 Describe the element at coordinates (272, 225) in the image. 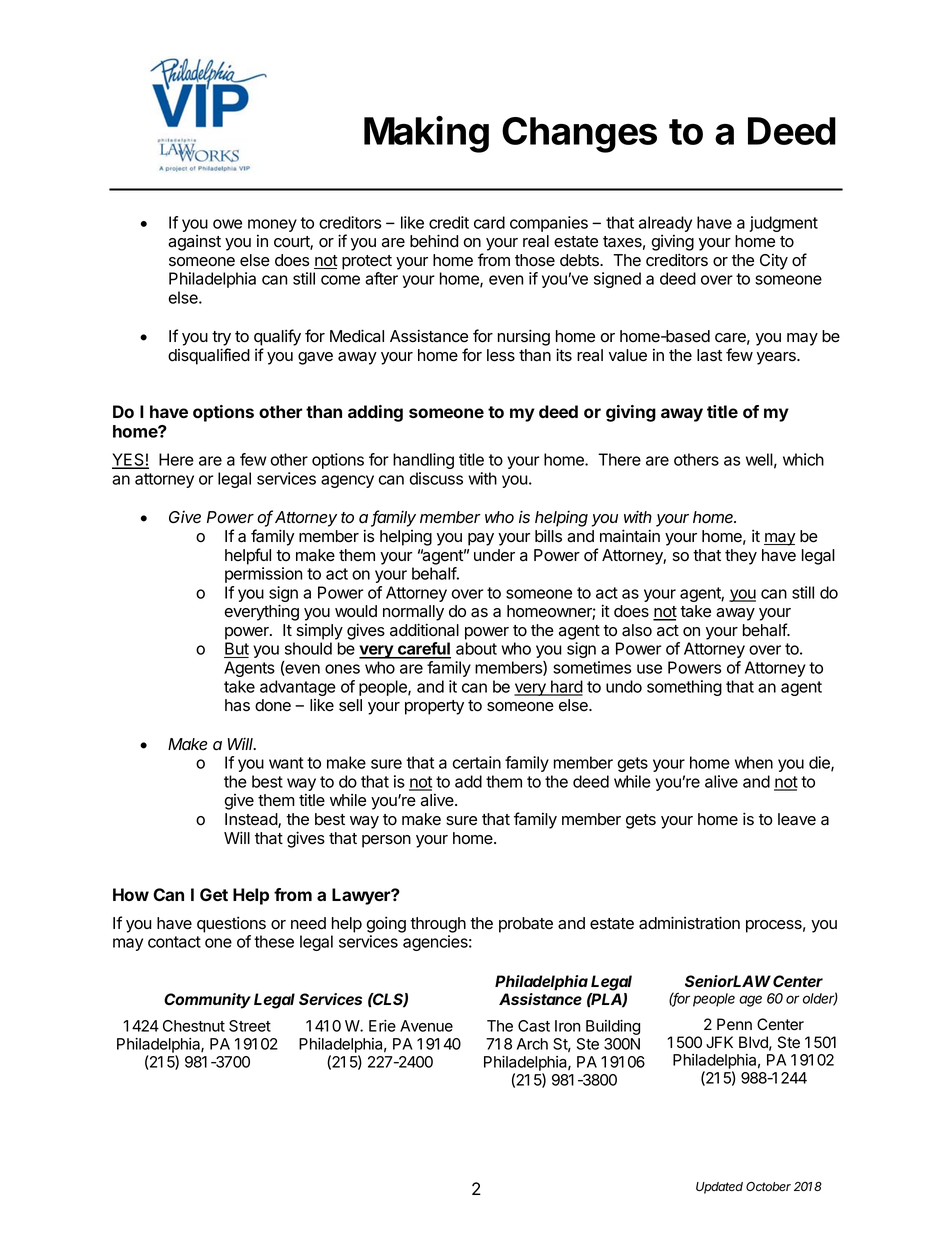

I see `money` at that location.
